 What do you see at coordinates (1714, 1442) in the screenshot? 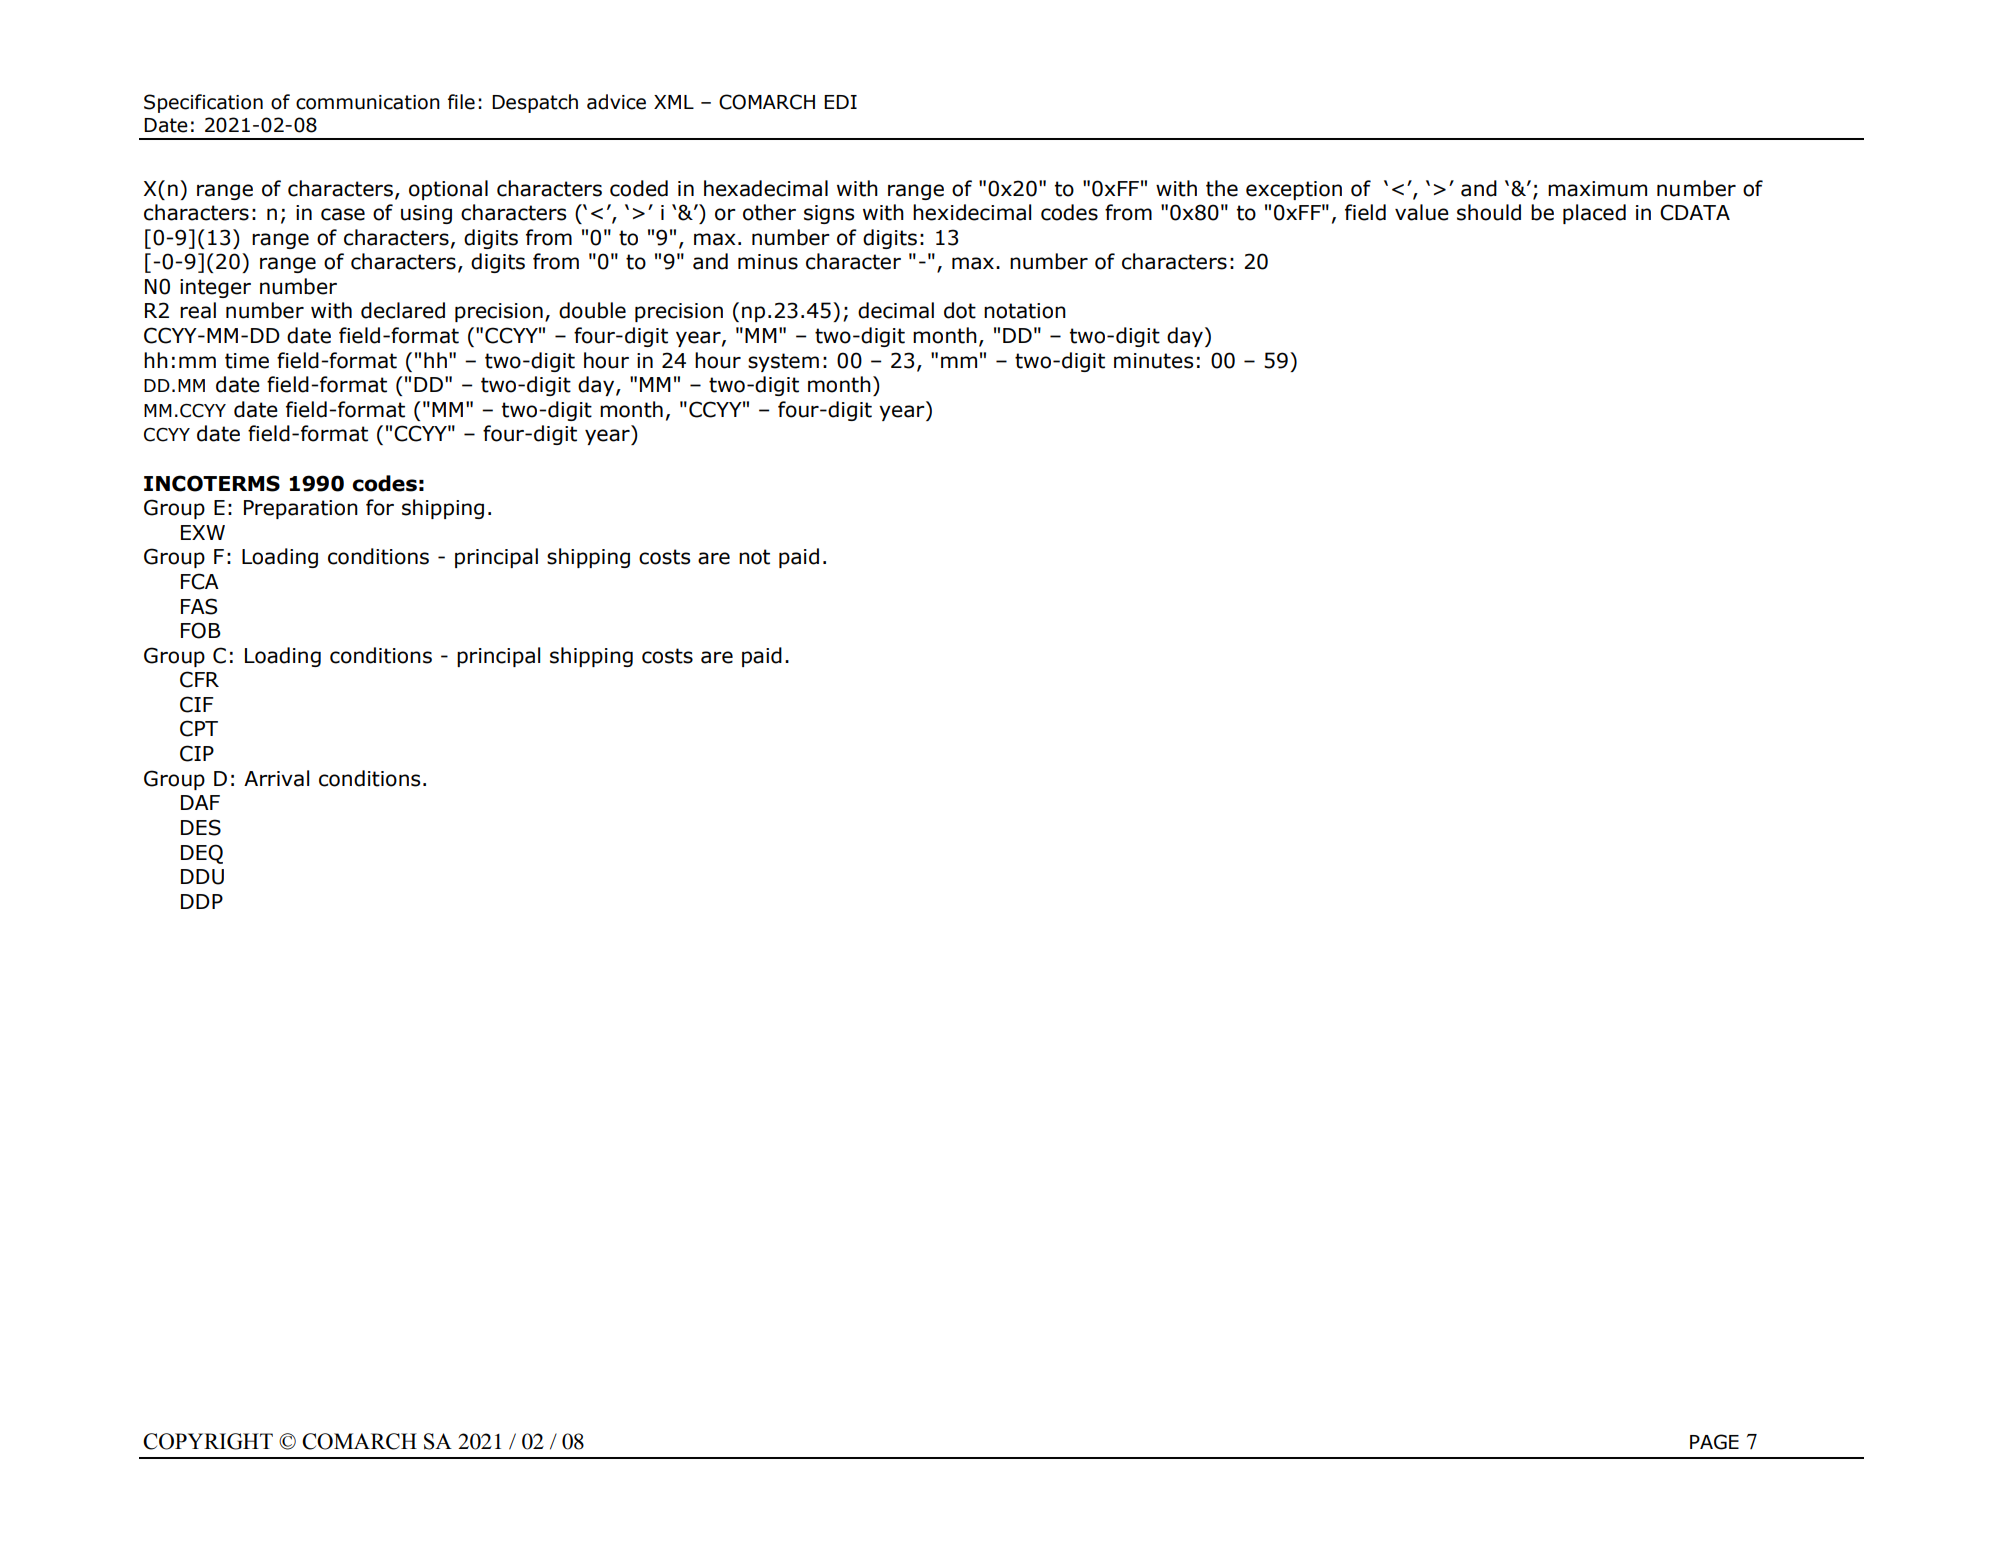
I see `PAGE` at bounding box center [1714, 1442].
